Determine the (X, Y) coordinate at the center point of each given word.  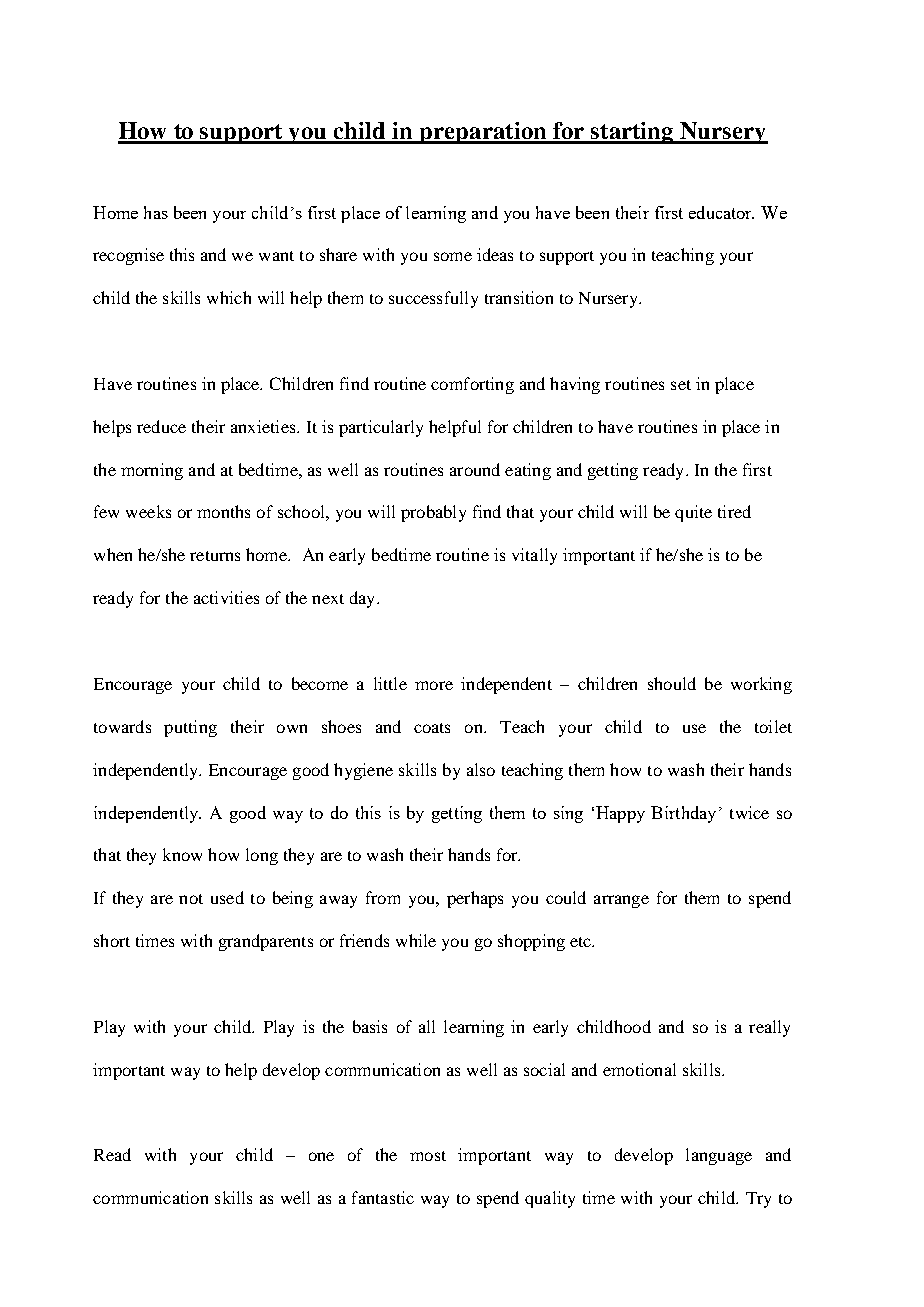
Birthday (683, 814)
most (428, 1156)
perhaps (475, 899)
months (223, 511)
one (321, 1156)
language (719, 1156)
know (182, 854)
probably (433, 513)
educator (721, 212)
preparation (483, 133)
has (156, 212)
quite (693, 513)
